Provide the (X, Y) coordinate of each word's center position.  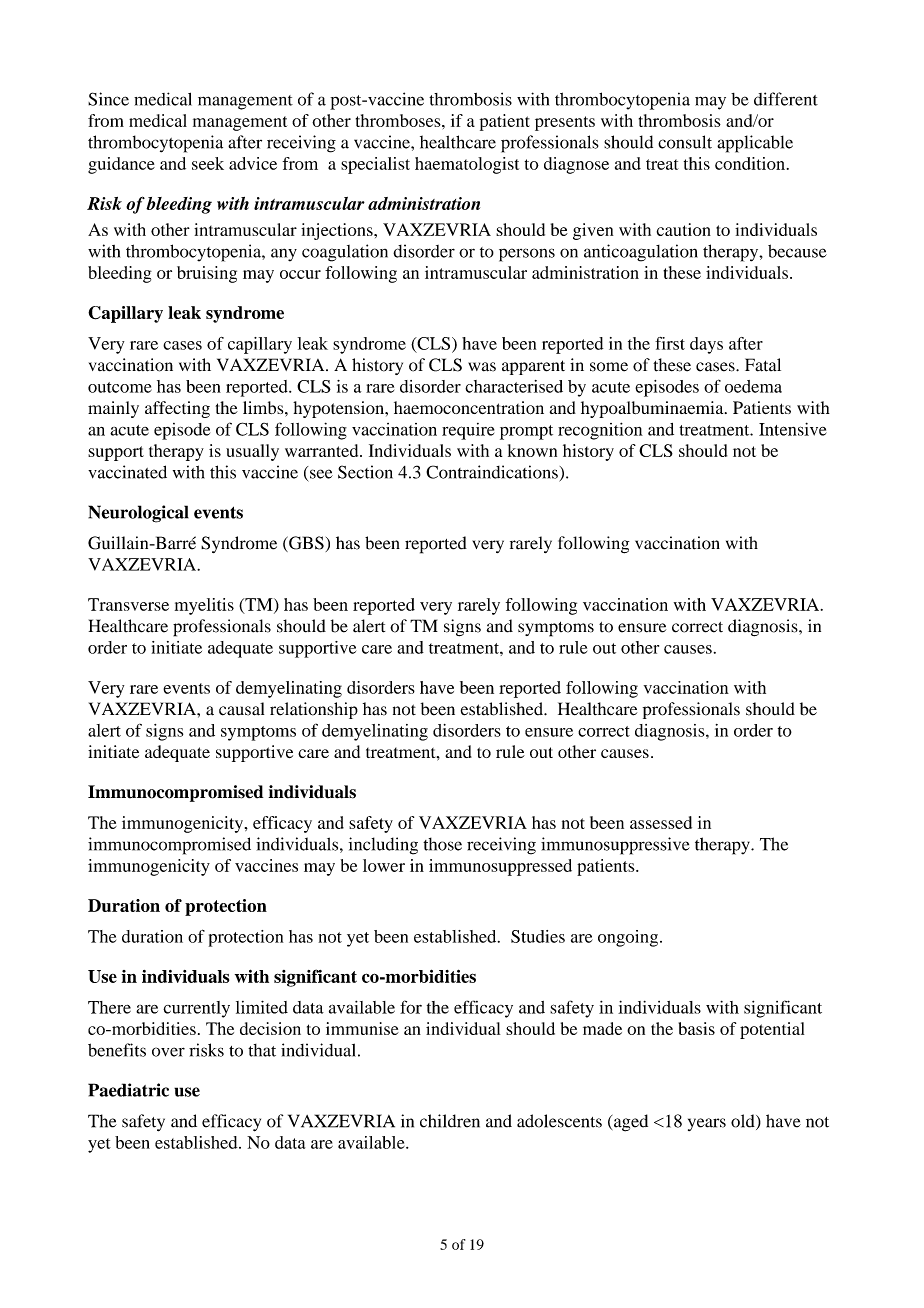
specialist (375, 165)
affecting (177, 409)
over (168, 1052)
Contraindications (492, 472)
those (442, 844)
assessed (661, 822)
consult (685, 142)
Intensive (793, 429)
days (706, 345)
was (482, 367)
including (383, 846)
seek (208, 163)
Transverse (128, 604)
